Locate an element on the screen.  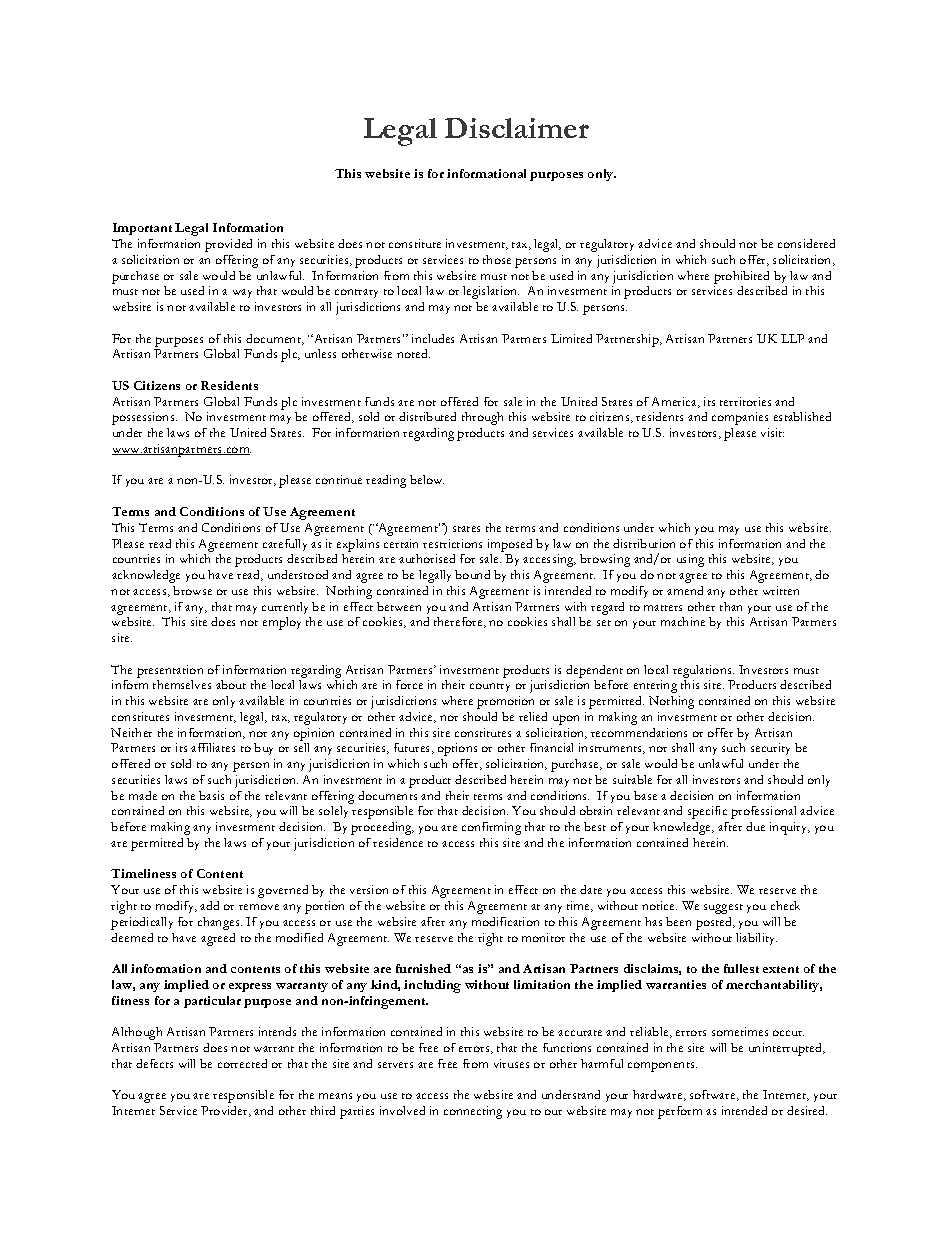
options is located at coordinates (457, 749).
